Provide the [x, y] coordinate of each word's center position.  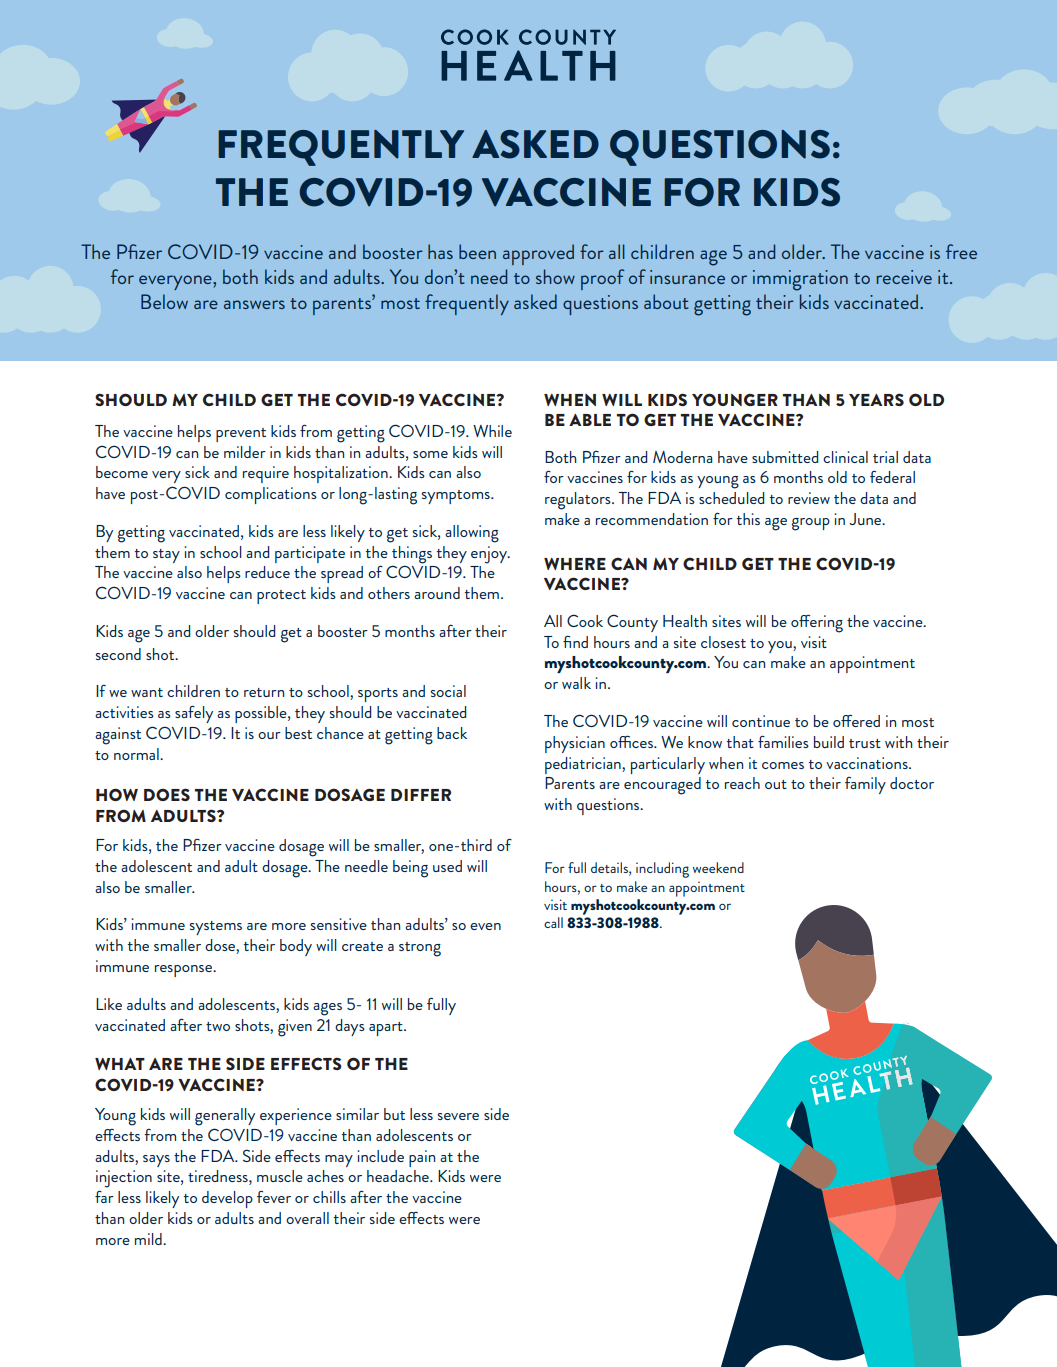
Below [164, 301]
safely [194, 714]
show [555, 276]
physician [575, 744]
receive [904, 277]
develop [227, 1199]
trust [865, 743]
